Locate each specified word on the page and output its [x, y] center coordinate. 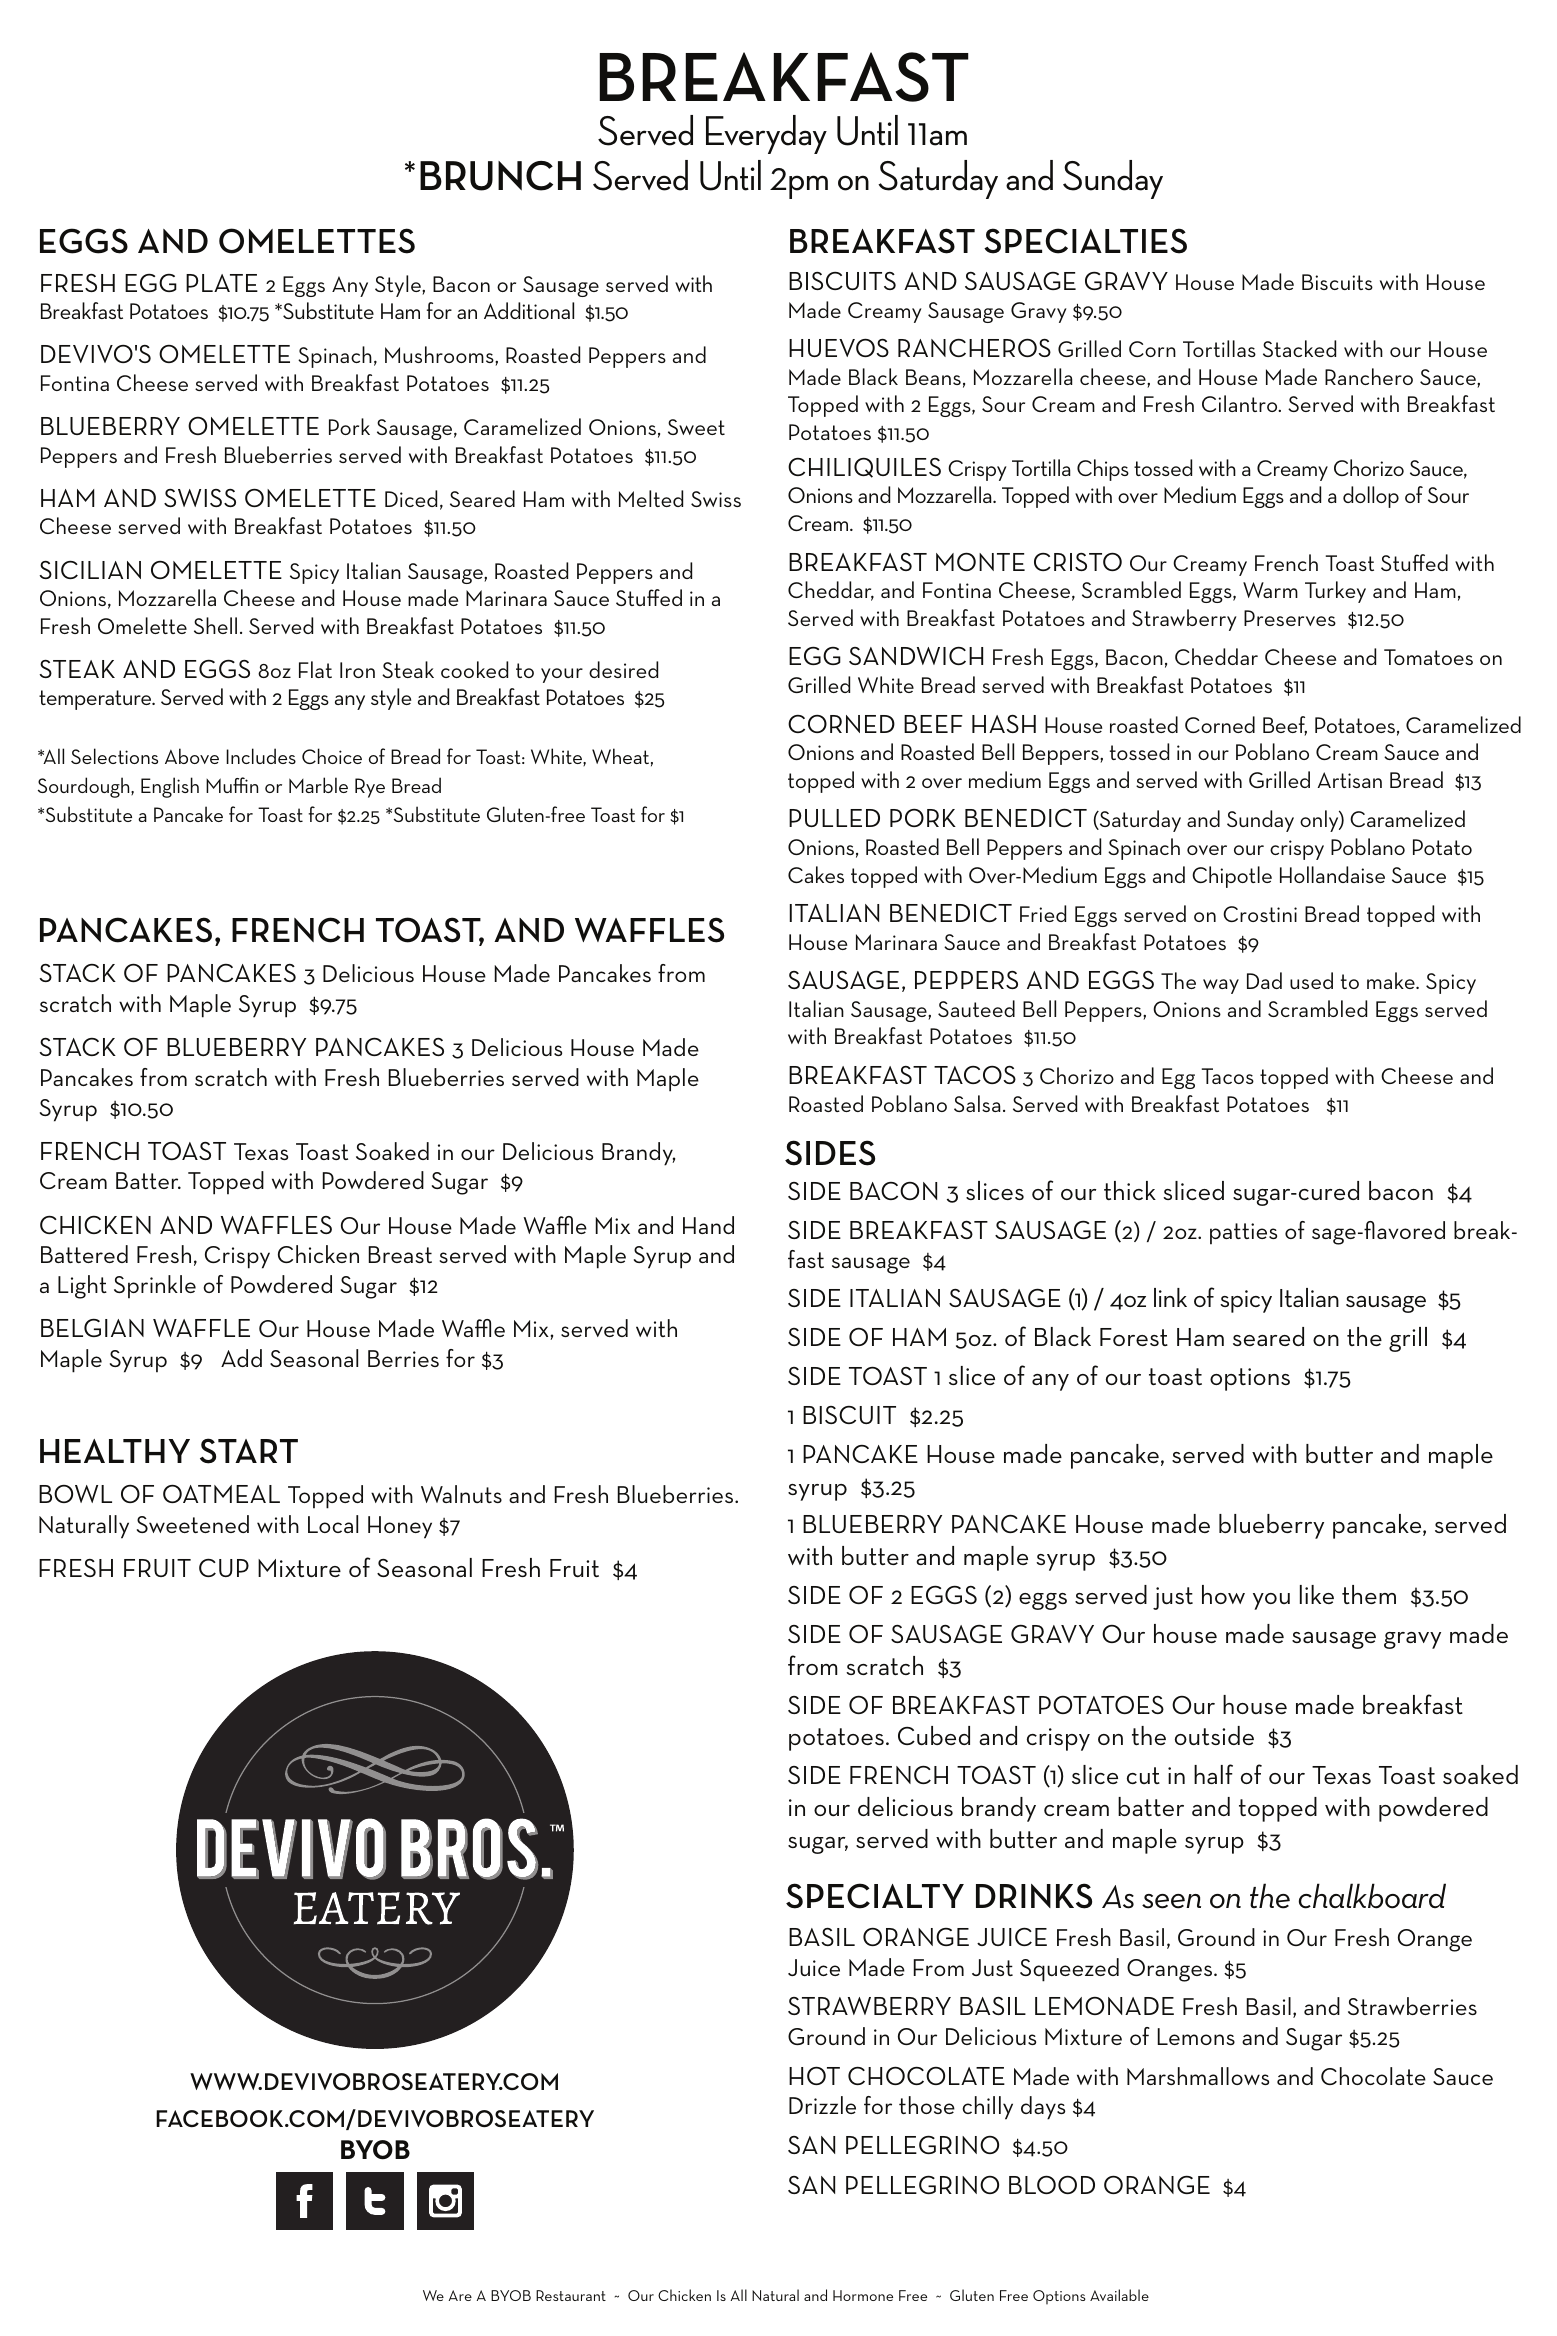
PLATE [222, 283]
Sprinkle [155, 1287]
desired [623, 669]
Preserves [1290, 618]
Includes [261, 756]
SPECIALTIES [1085, 241]
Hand [708, 1225]
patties [1243, 1234]
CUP [224, 1567]
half [1213, 1774]
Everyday [766, 134]
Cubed [934, 1735]
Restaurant [571, 2295]
